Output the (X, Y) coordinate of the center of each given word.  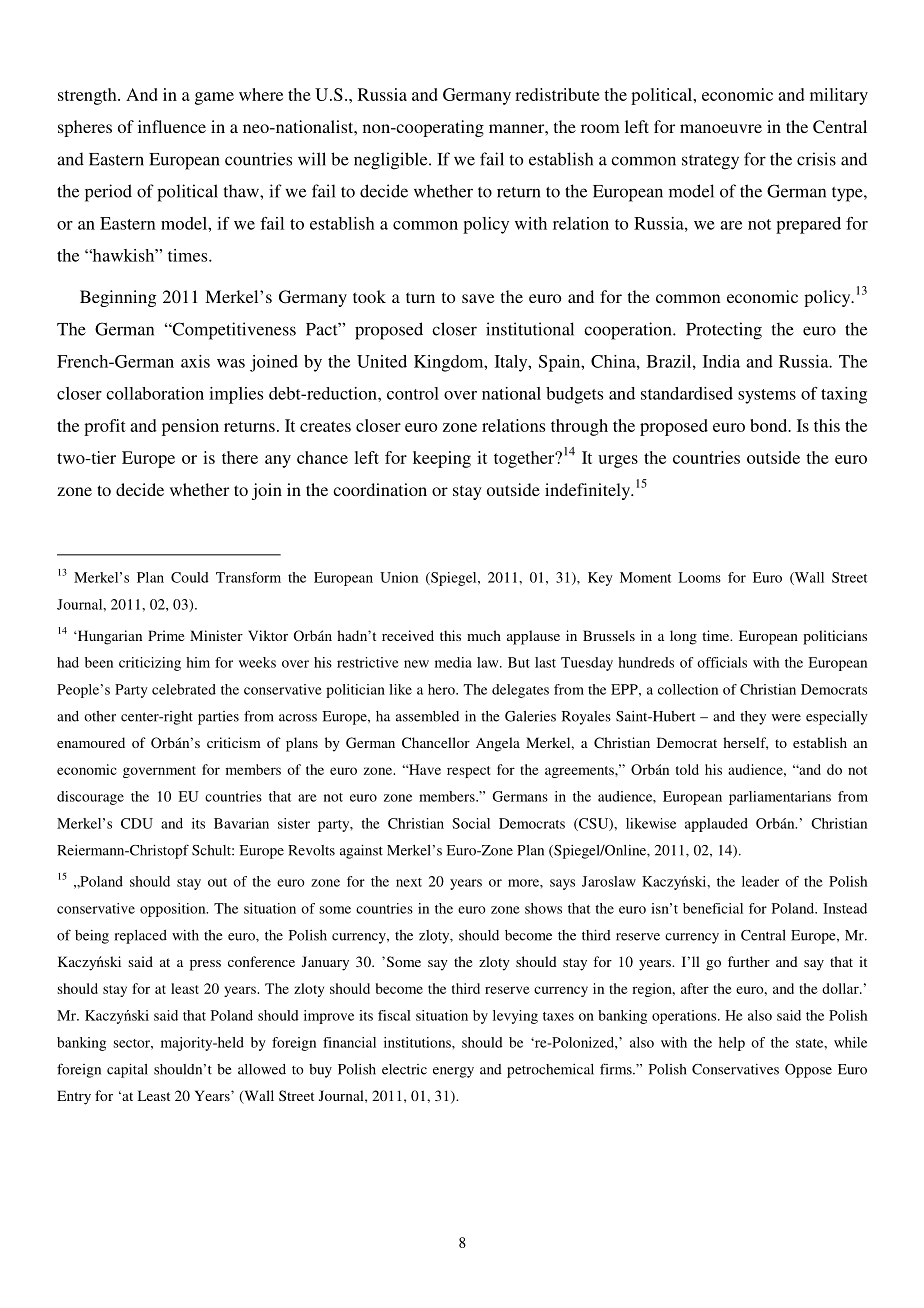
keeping (442, 459)
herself (745, 743)
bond (770, 425)
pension (190, 427)
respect (468, 772)
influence (172, 126)
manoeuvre (721, 128)
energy (453, 1072)
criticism (234, 742)
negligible (392, 161)
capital (127, 1070)
